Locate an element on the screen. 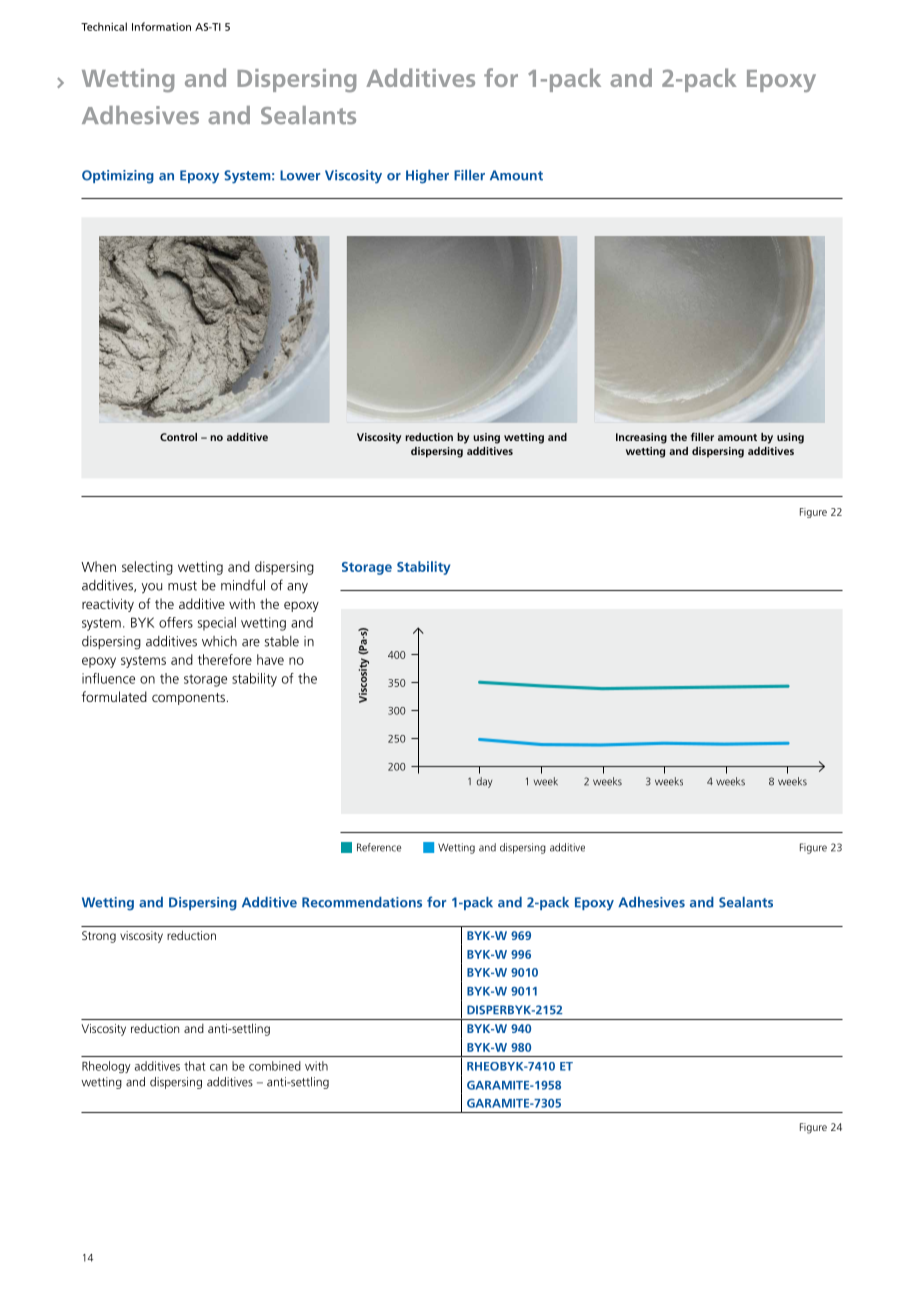  combined is located at coordinates (275, 1066).
